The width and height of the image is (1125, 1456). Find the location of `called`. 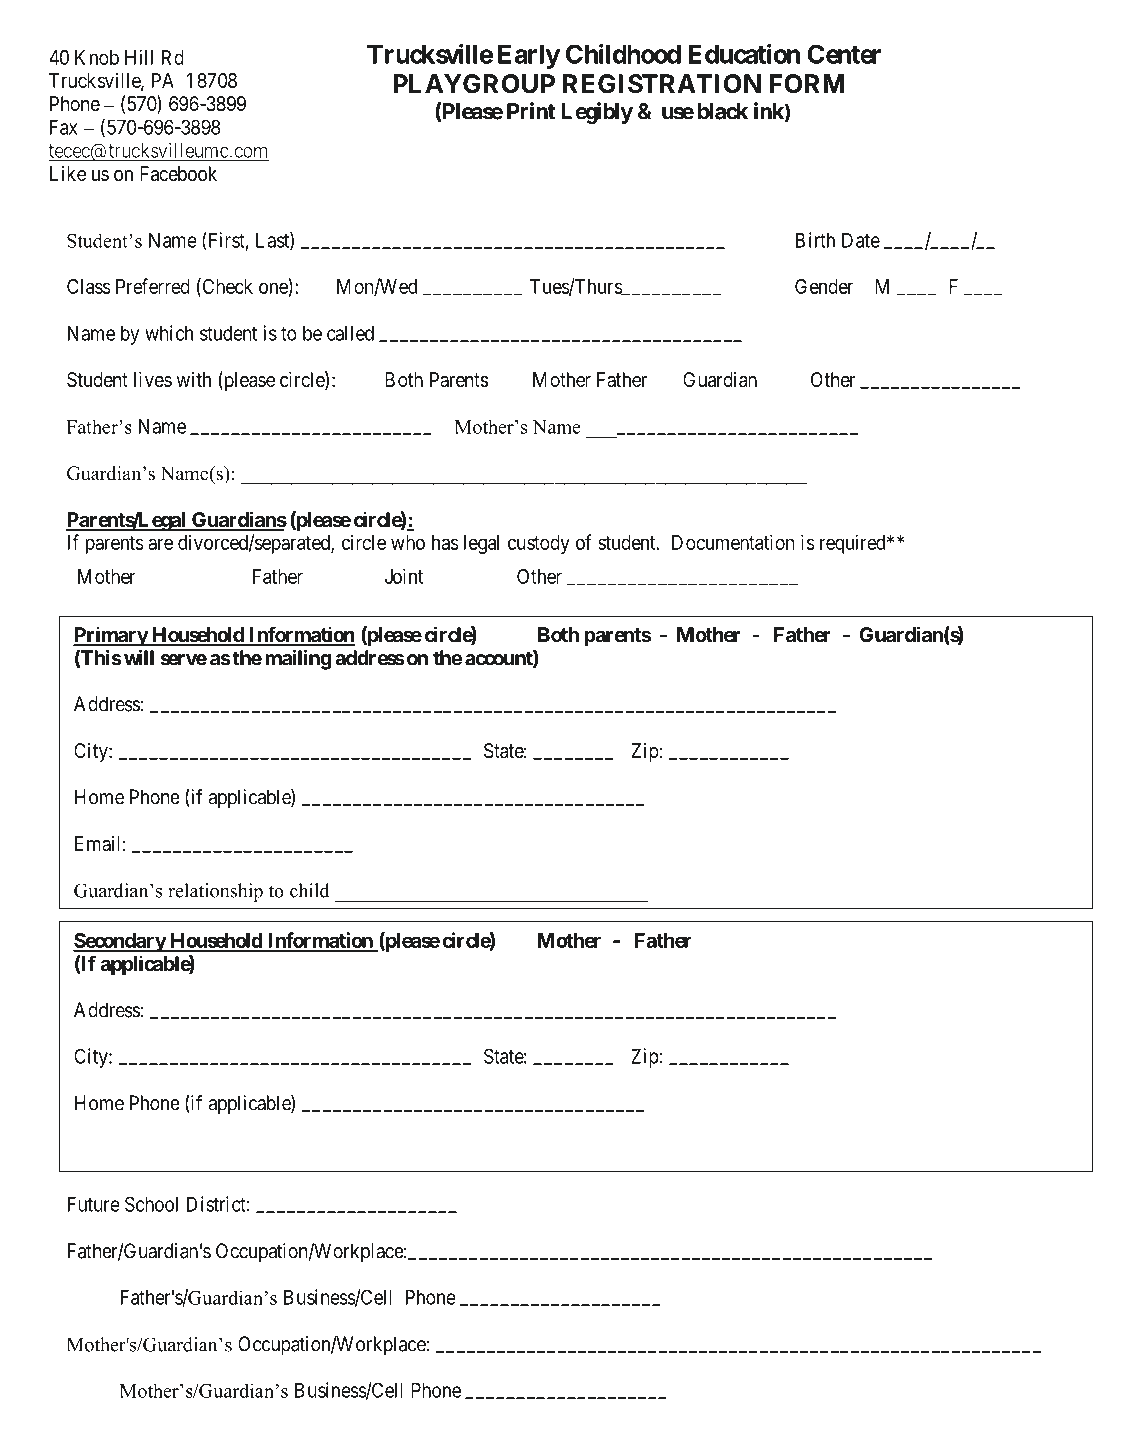

called is located at coordinates (350, 333).
